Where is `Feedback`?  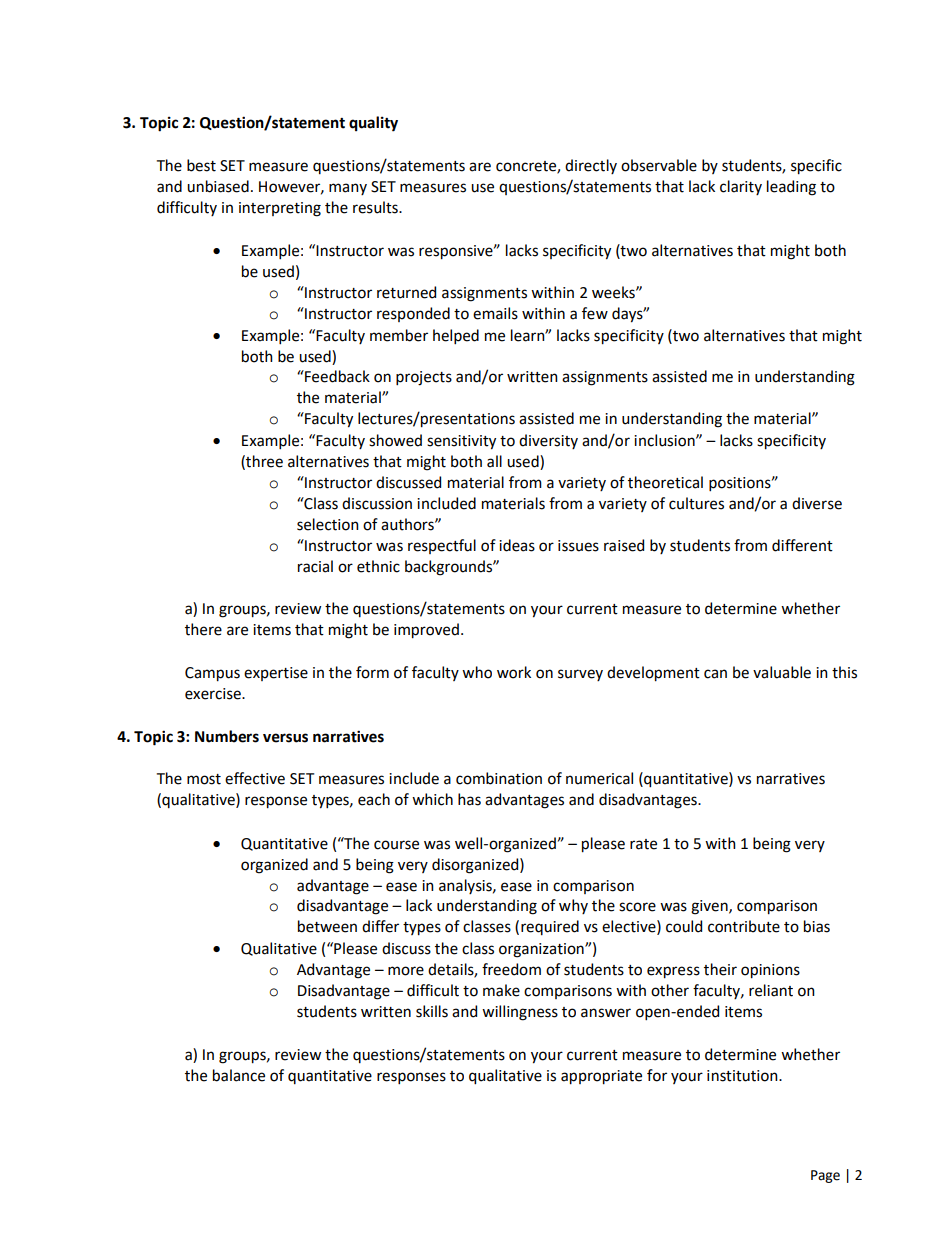 Feedback is located at coordinates (336, 376).
